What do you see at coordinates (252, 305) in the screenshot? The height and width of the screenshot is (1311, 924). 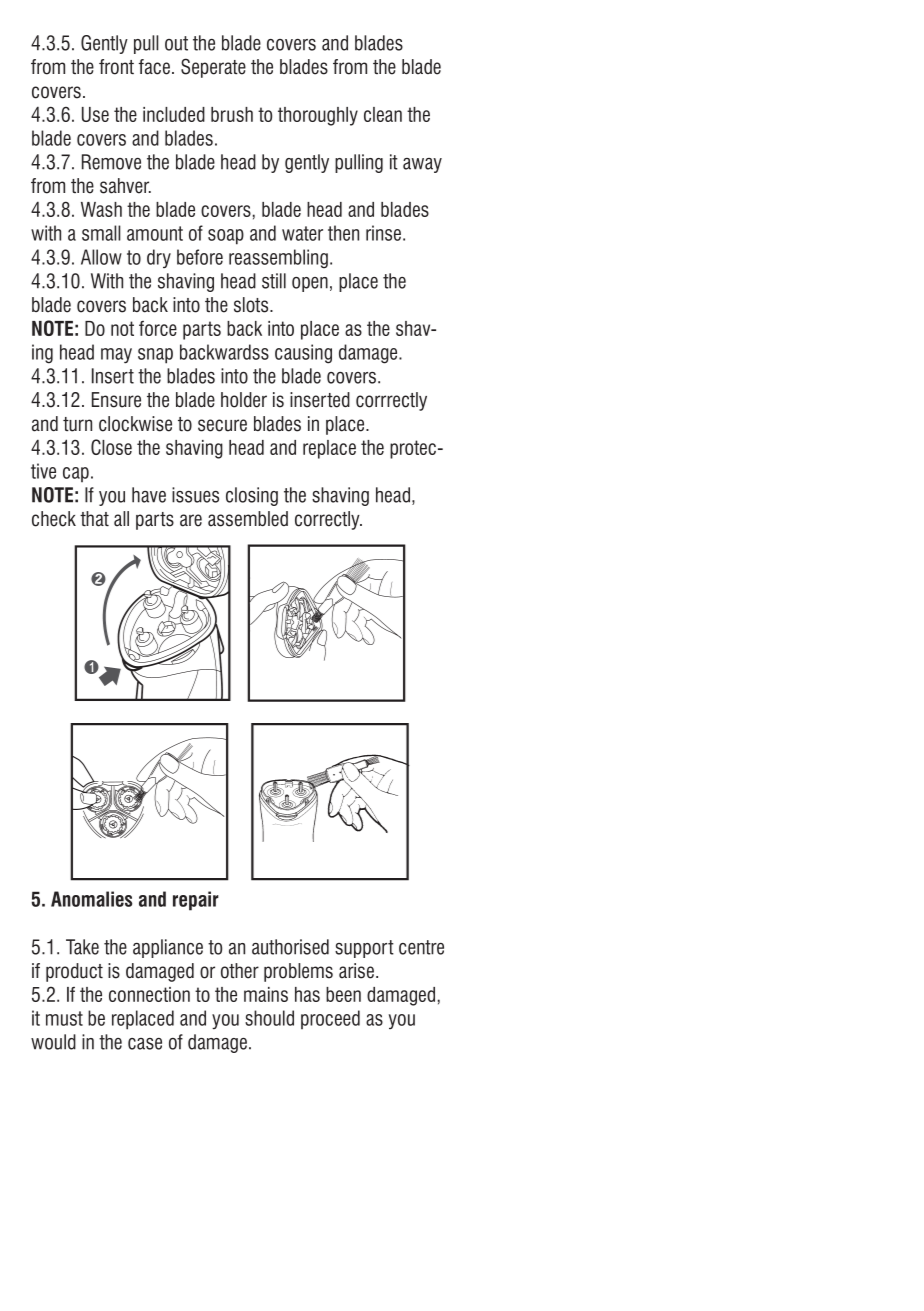 I see `slots` at bounding box center [252, 305].
